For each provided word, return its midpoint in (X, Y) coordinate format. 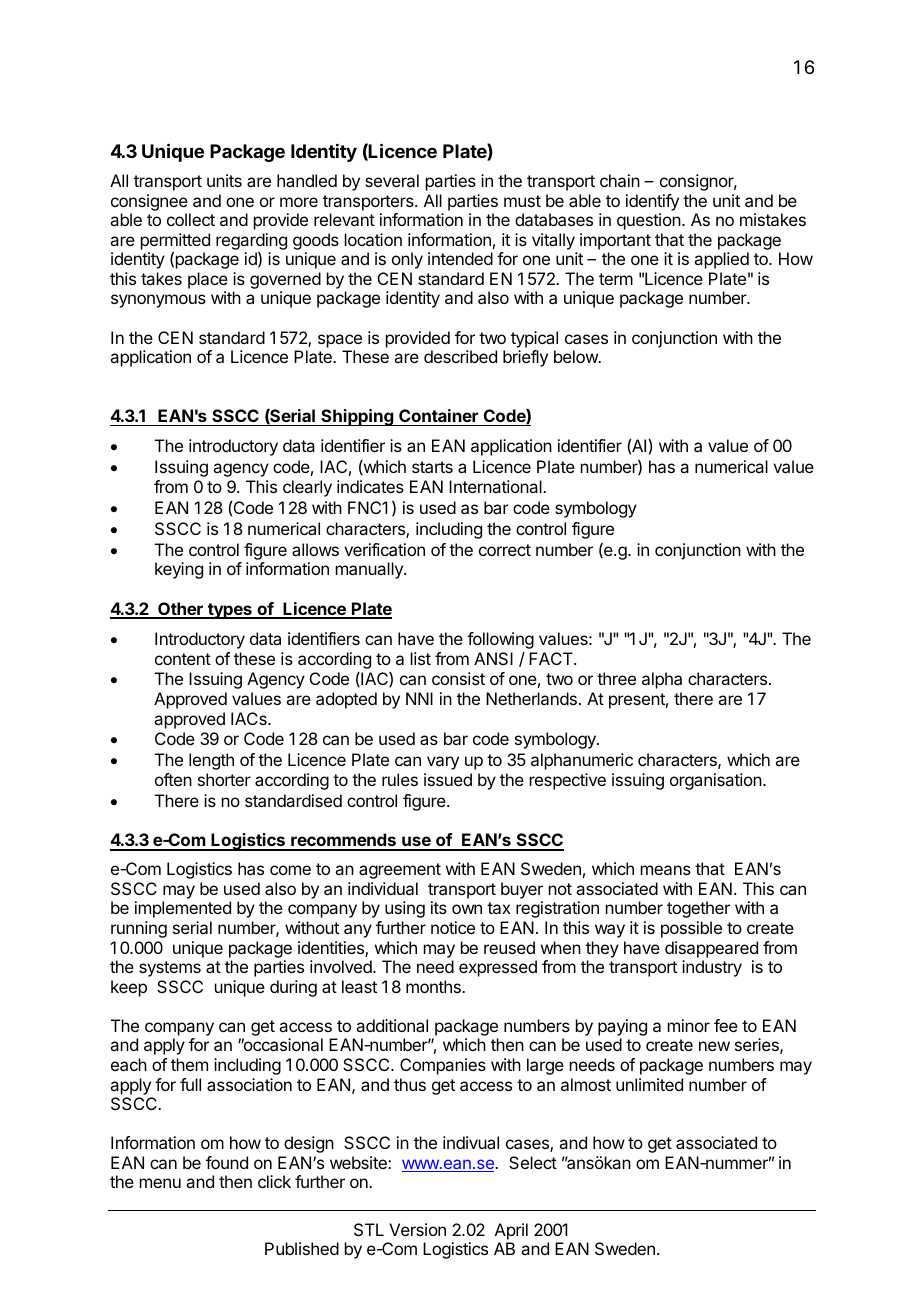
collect (191, 219)
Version (417, 1229)
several (392, 180)
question (649, 221)
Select (533, 1162)
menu (160, 1183)
